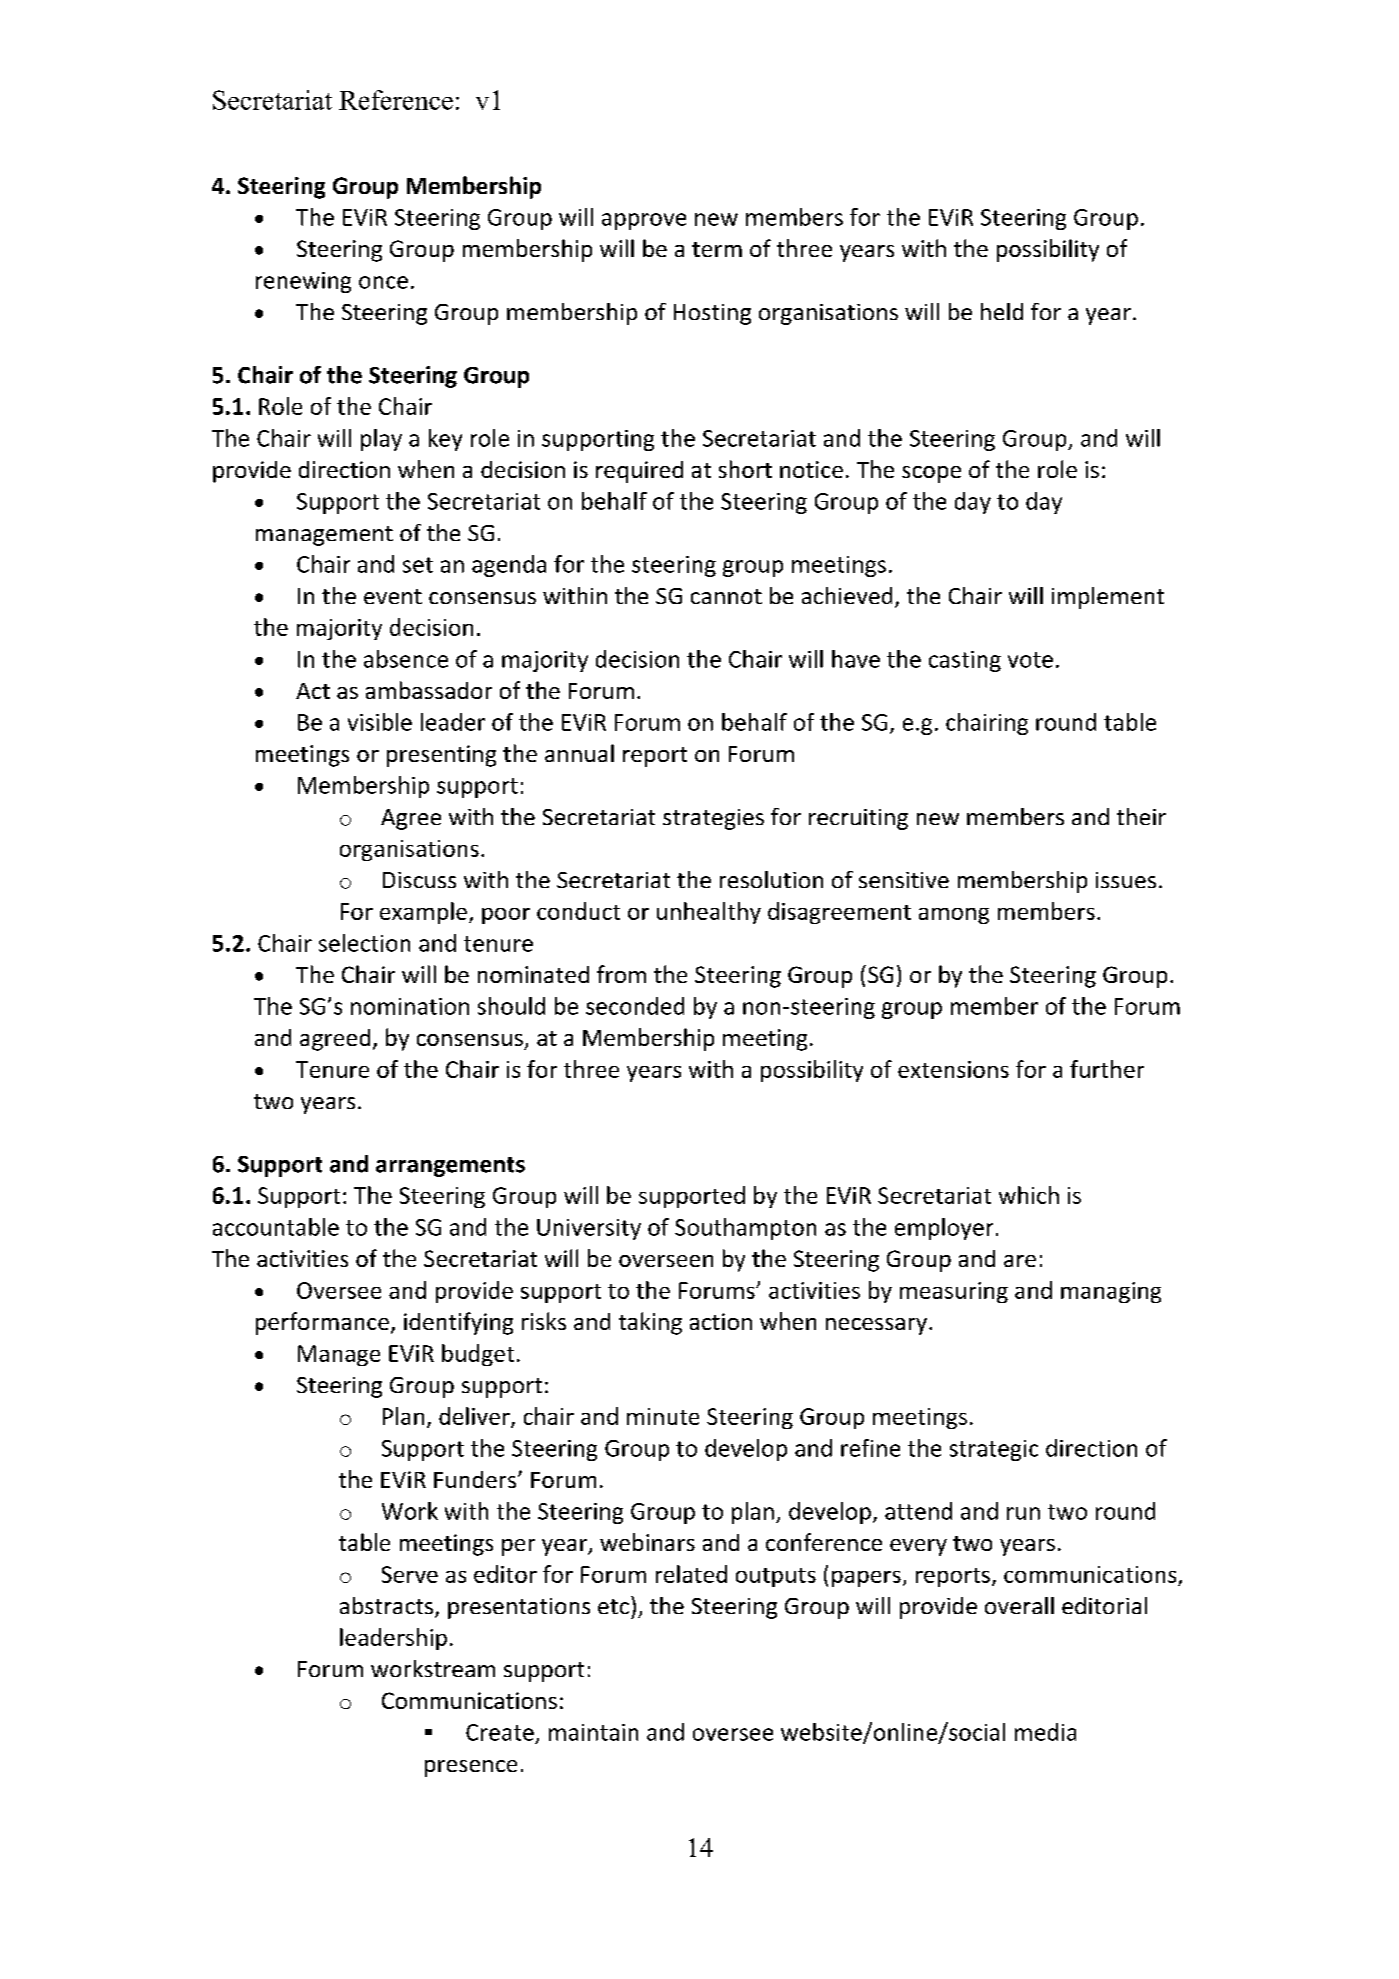 This page has width=1399, height=1979. Describe the element at coordinates (471, 1768) in the page. I see `presence` at that location.
